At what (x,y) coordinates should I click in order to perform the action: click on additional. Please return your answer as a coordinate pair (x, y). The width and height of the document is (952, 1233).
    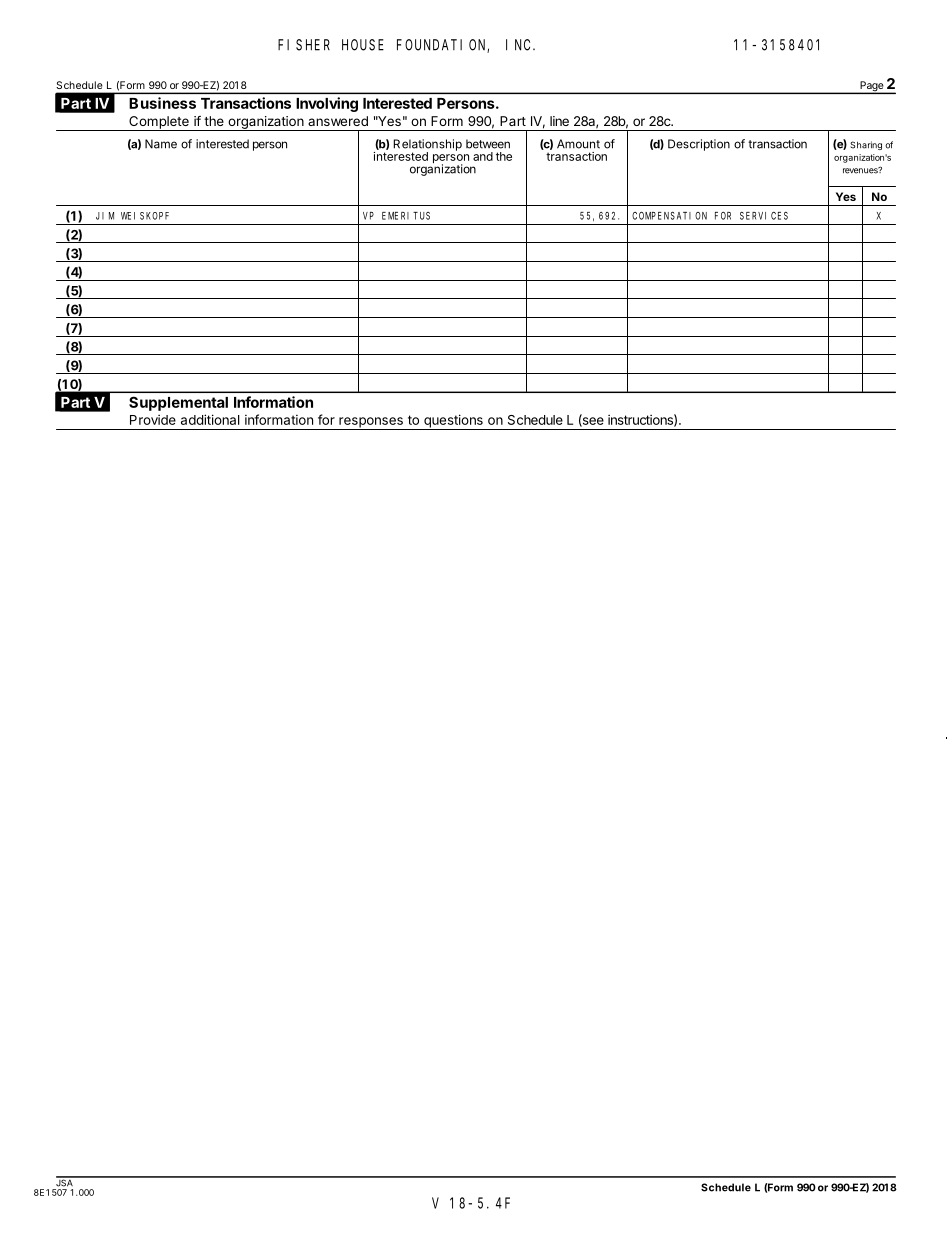
    Looking at the image, I should click on (210, 419).
